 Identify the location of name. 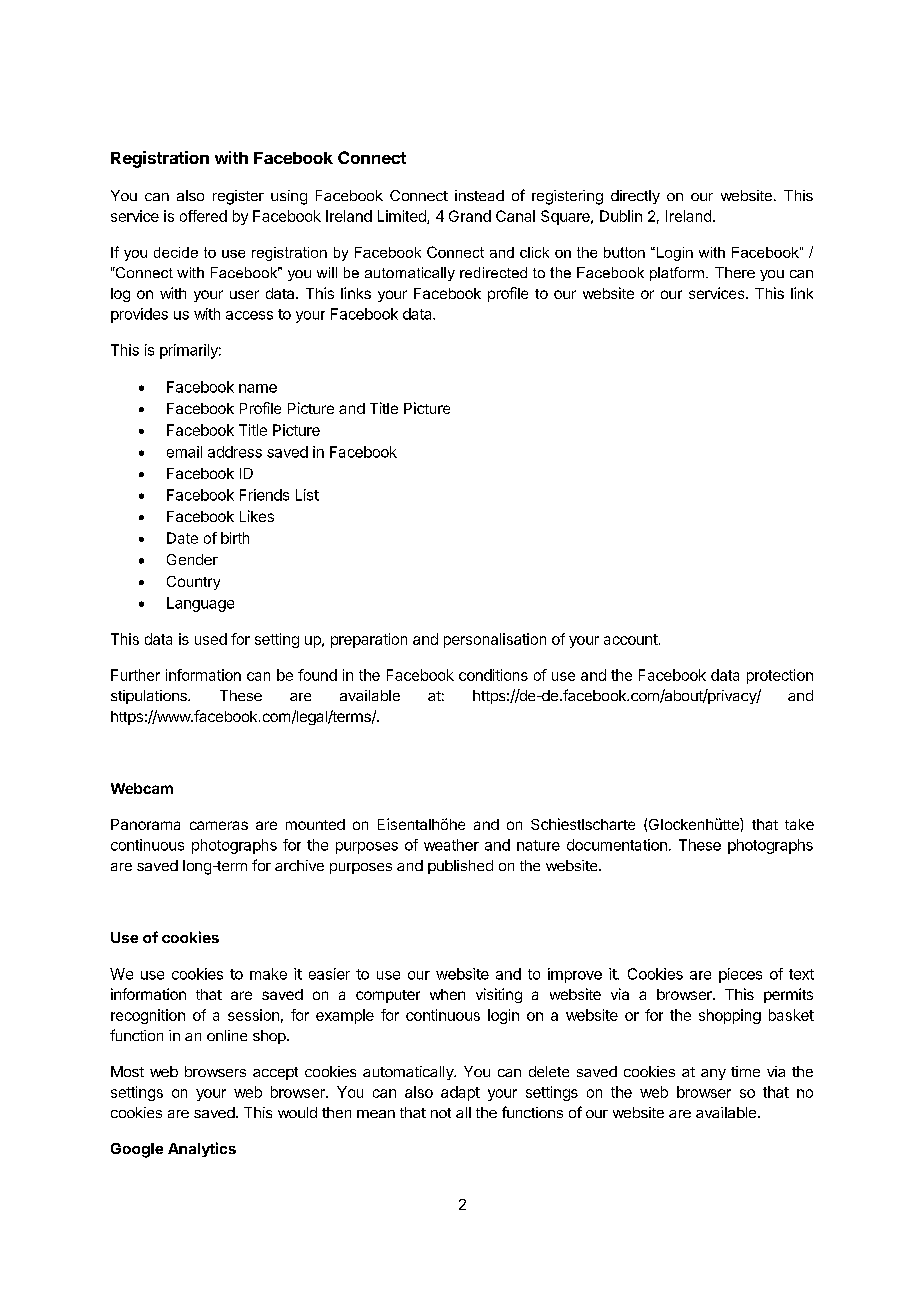
(258, 388).
